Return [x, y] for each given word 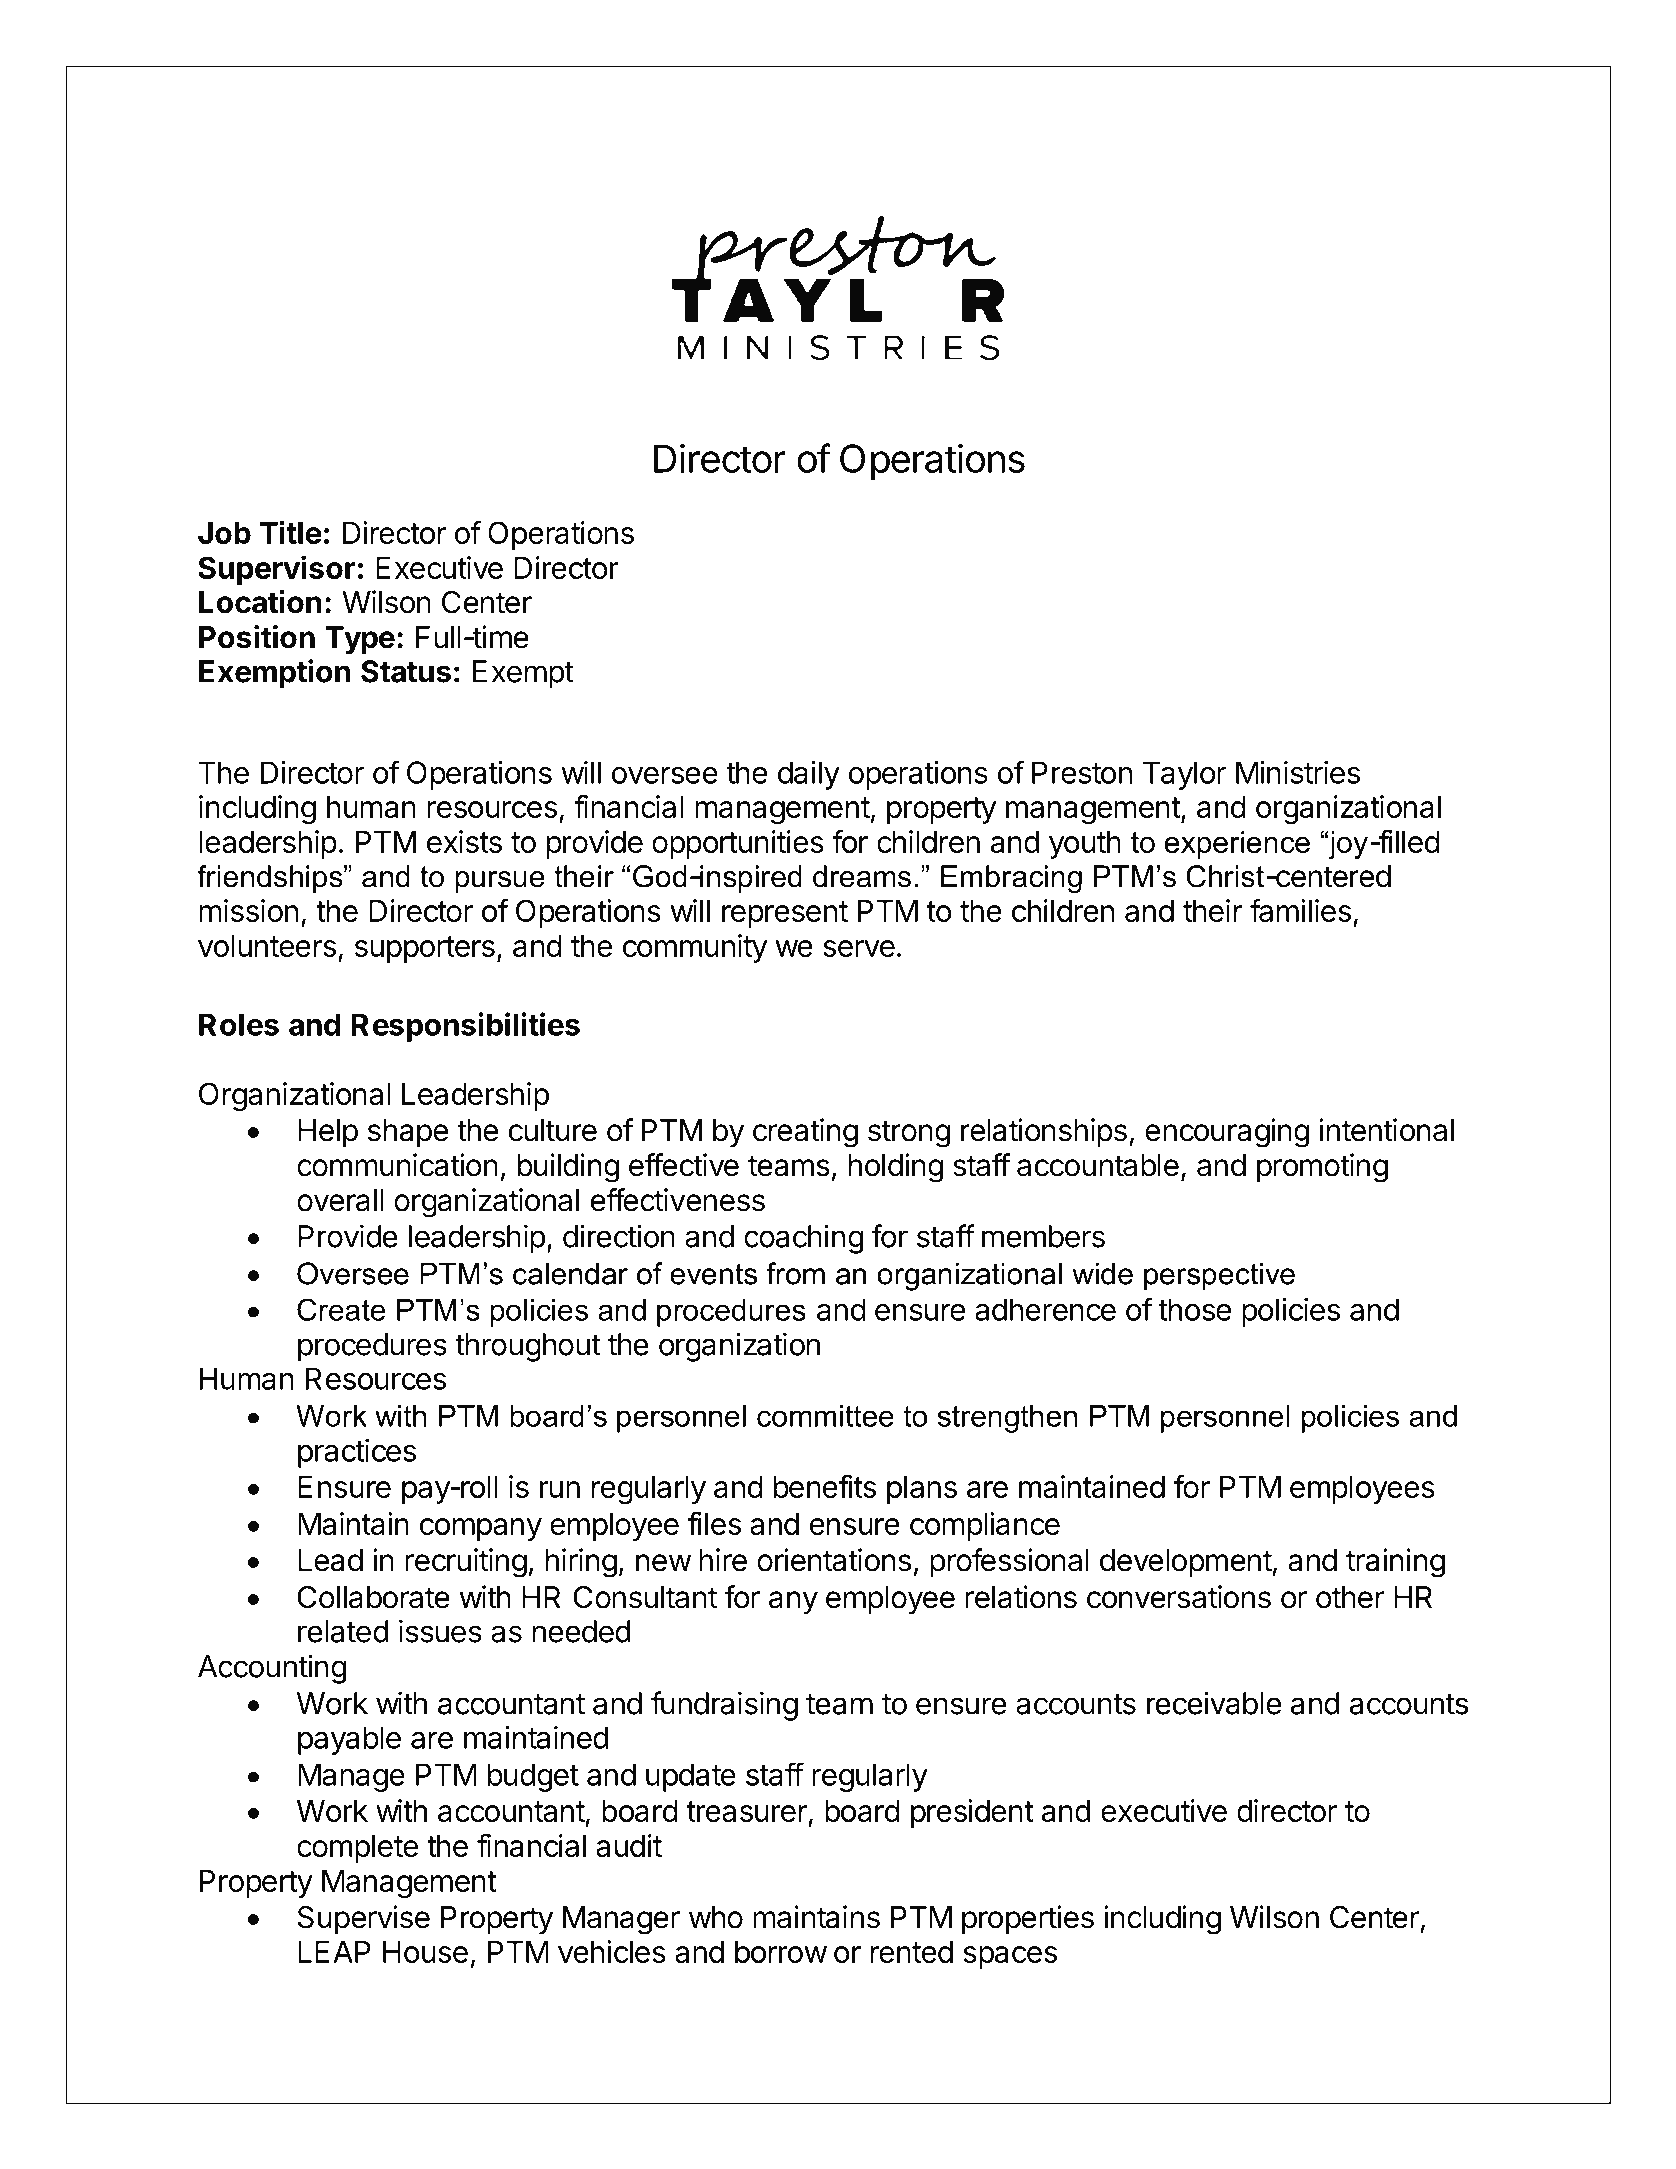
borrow [781, 1952]
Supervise [364, 1919]
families [1300, 910]
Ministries [1298, 772]
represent [785, 914]
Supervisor [277, 570]
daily [809, 775]
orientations [834, 1560]
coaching [803, 1239]
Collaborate [374, 1597]
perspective [1219, 1276]
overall [340, 1200]
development [1186, 1563]
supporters [425, 949]
